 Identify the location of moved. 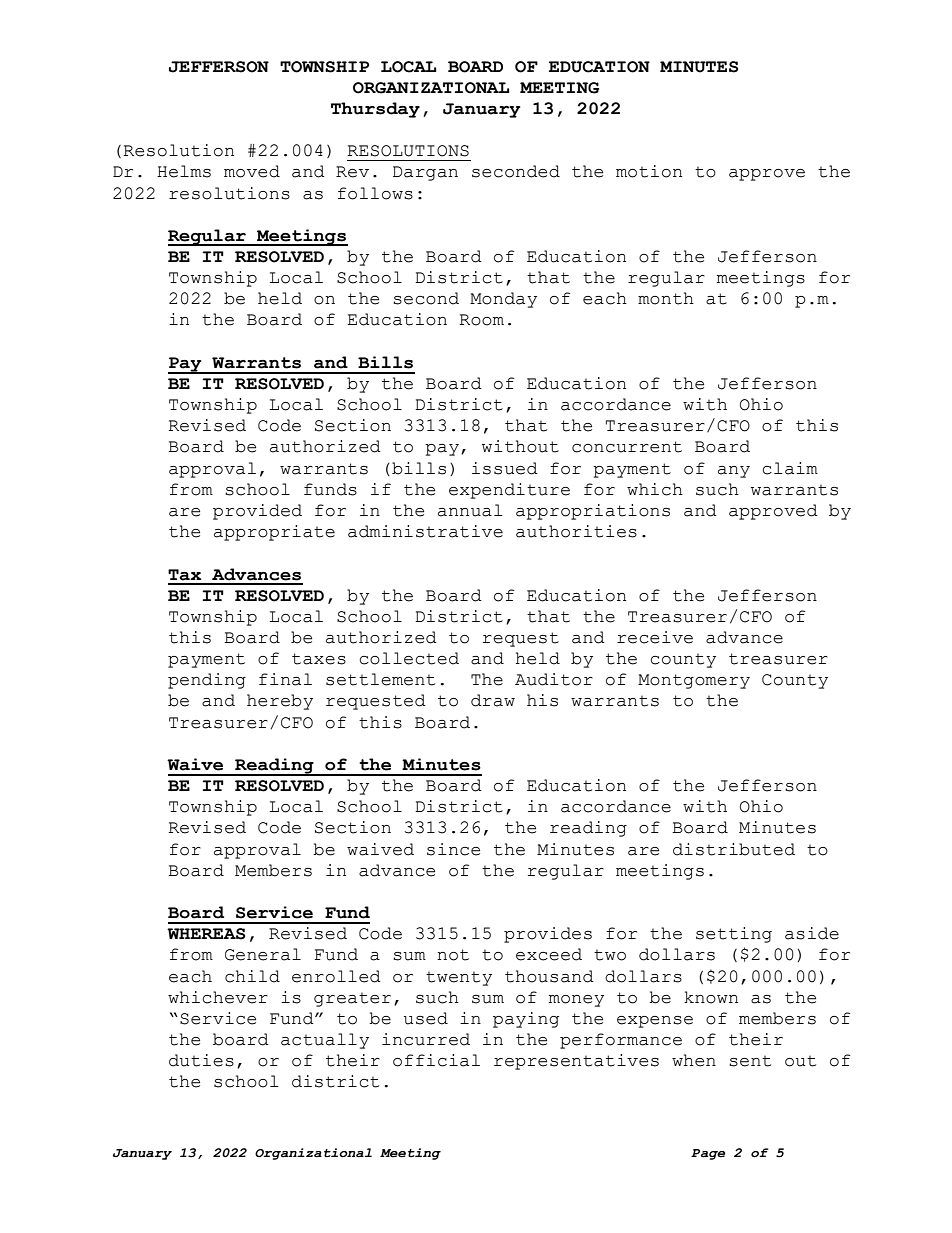
(252, 171).
